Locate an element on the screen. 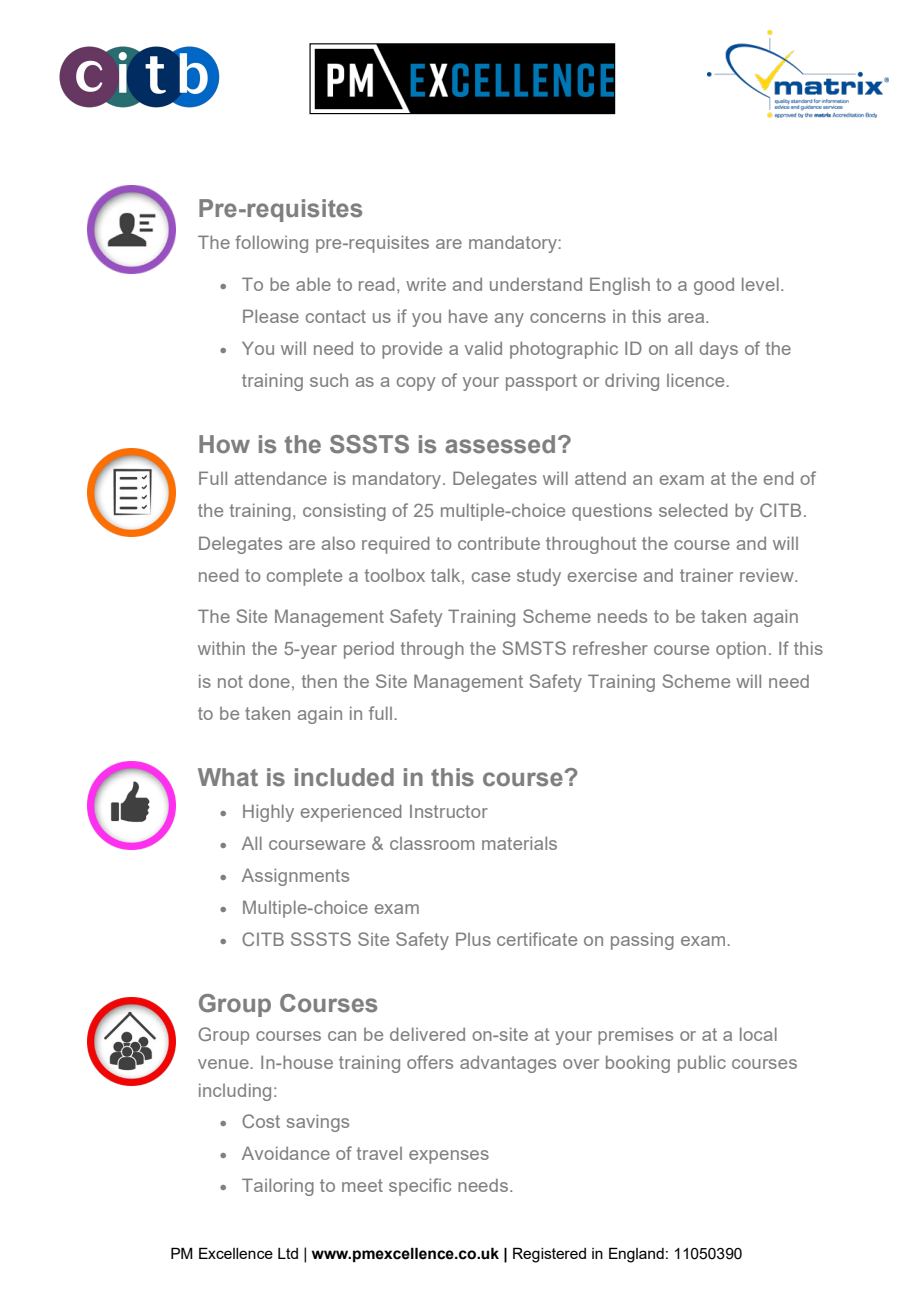 This screenshot has height=1308, width=924. How is located at coordinates (224, 444).
